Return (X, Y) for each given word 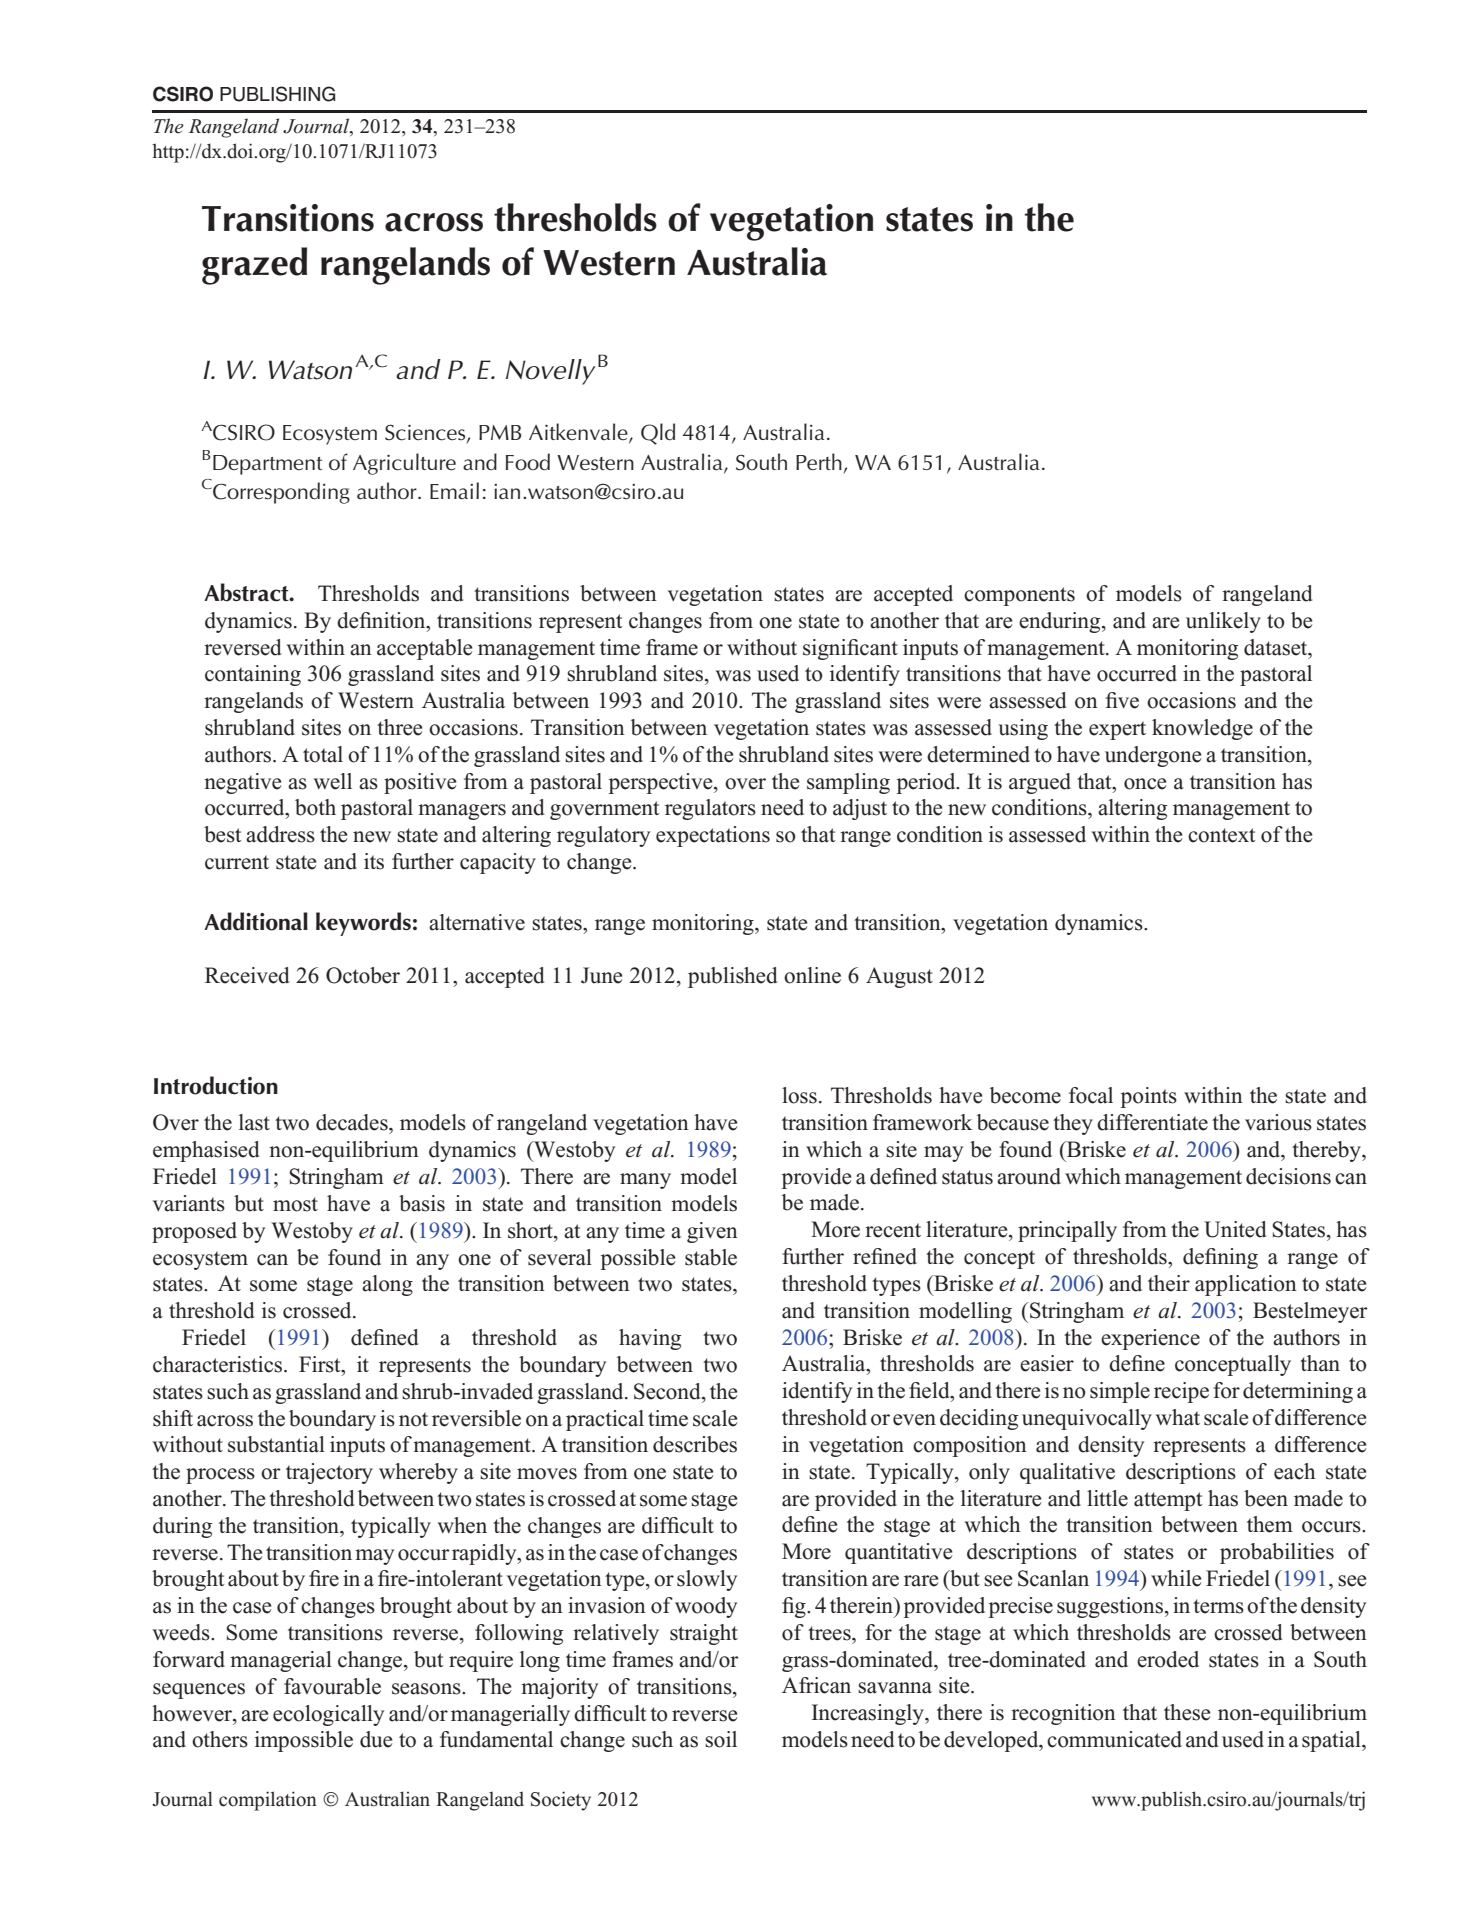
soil (721, 1739)
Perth (819, 462)
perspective (661, 783)
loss (799, 1095)
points (1148, 1097)
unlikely (1223, 622)
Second (668, 1391)
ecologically (328, 1715)
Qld (658, 434)
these (1187, 1712)
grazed (254, 266)
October (363, 975)
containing (253, 675)
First (321, 1364)
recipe (1181, 1392)
